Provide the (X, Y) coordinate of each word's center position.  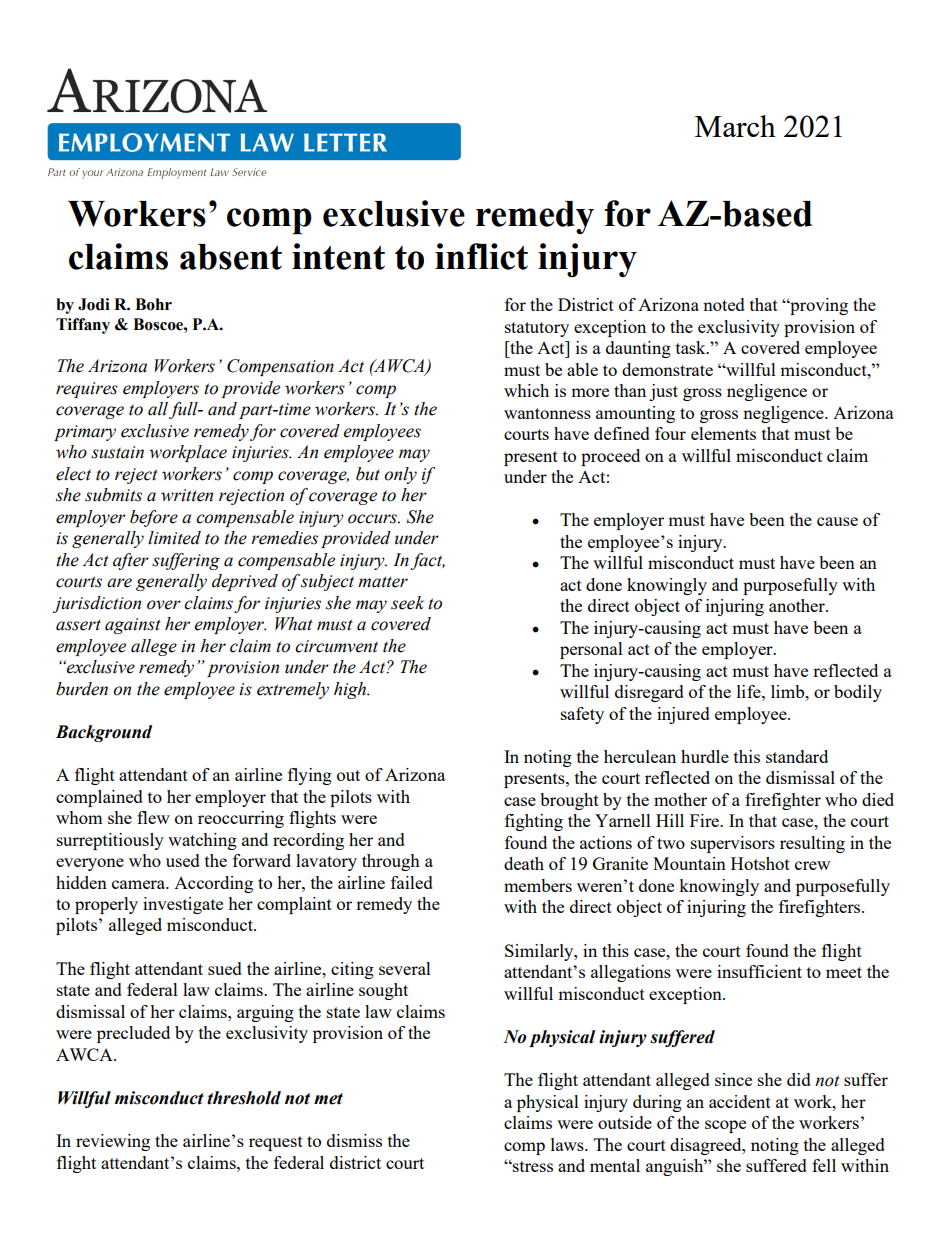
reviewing (113, 1142)
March (735, 126)
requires (87, 390)
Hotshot (760, 863)
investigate (183, 905)
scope (725, 1126)
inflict (481, 256)
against (133, 626)
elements (723, 433)
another (798, 605)
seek (407, 603)
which (526, 390)
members (538, 885)
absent (231, 257)
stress (532, 1166)
